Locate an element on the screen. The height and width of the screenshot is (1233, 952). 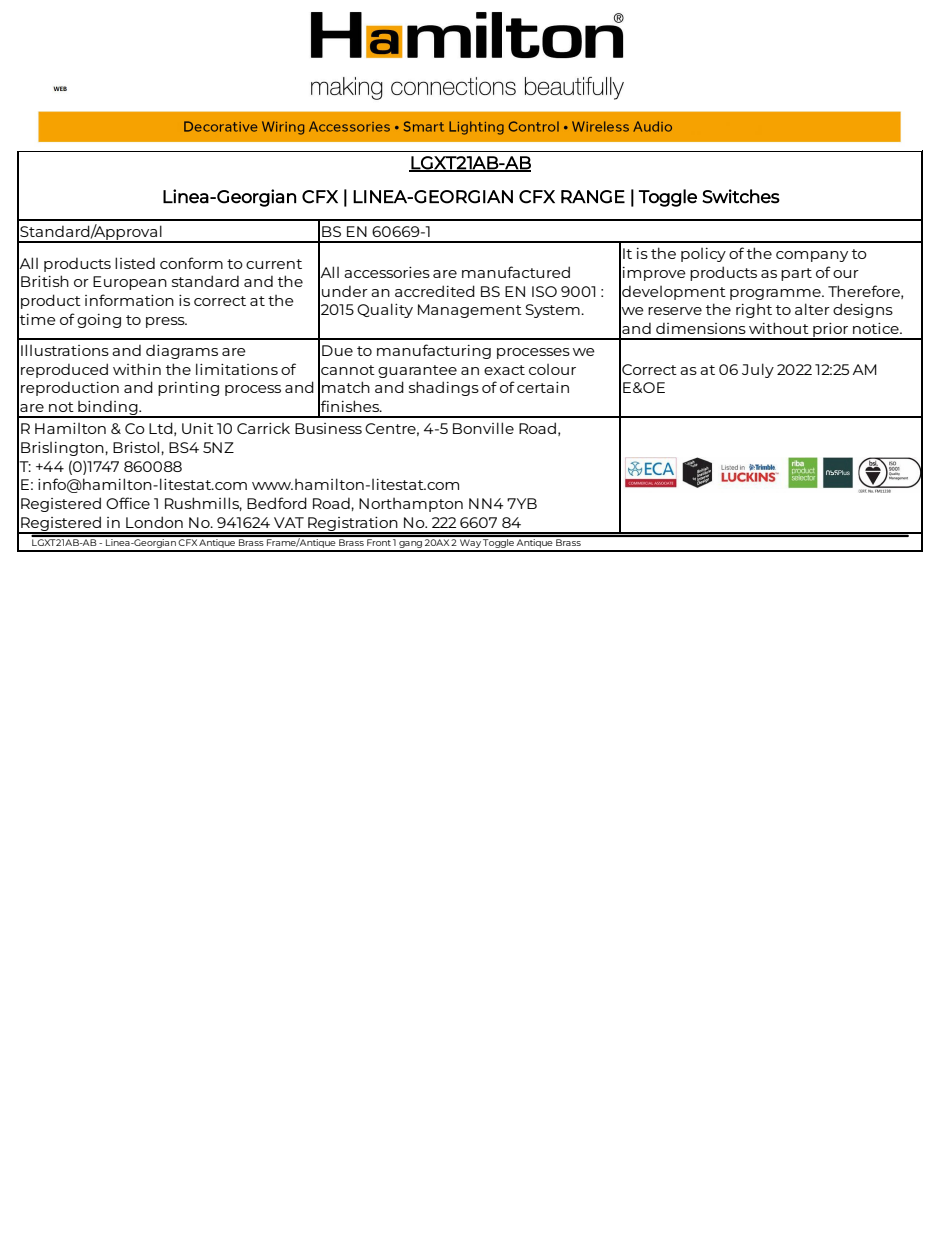
London is located at coordinates (154, 522).
